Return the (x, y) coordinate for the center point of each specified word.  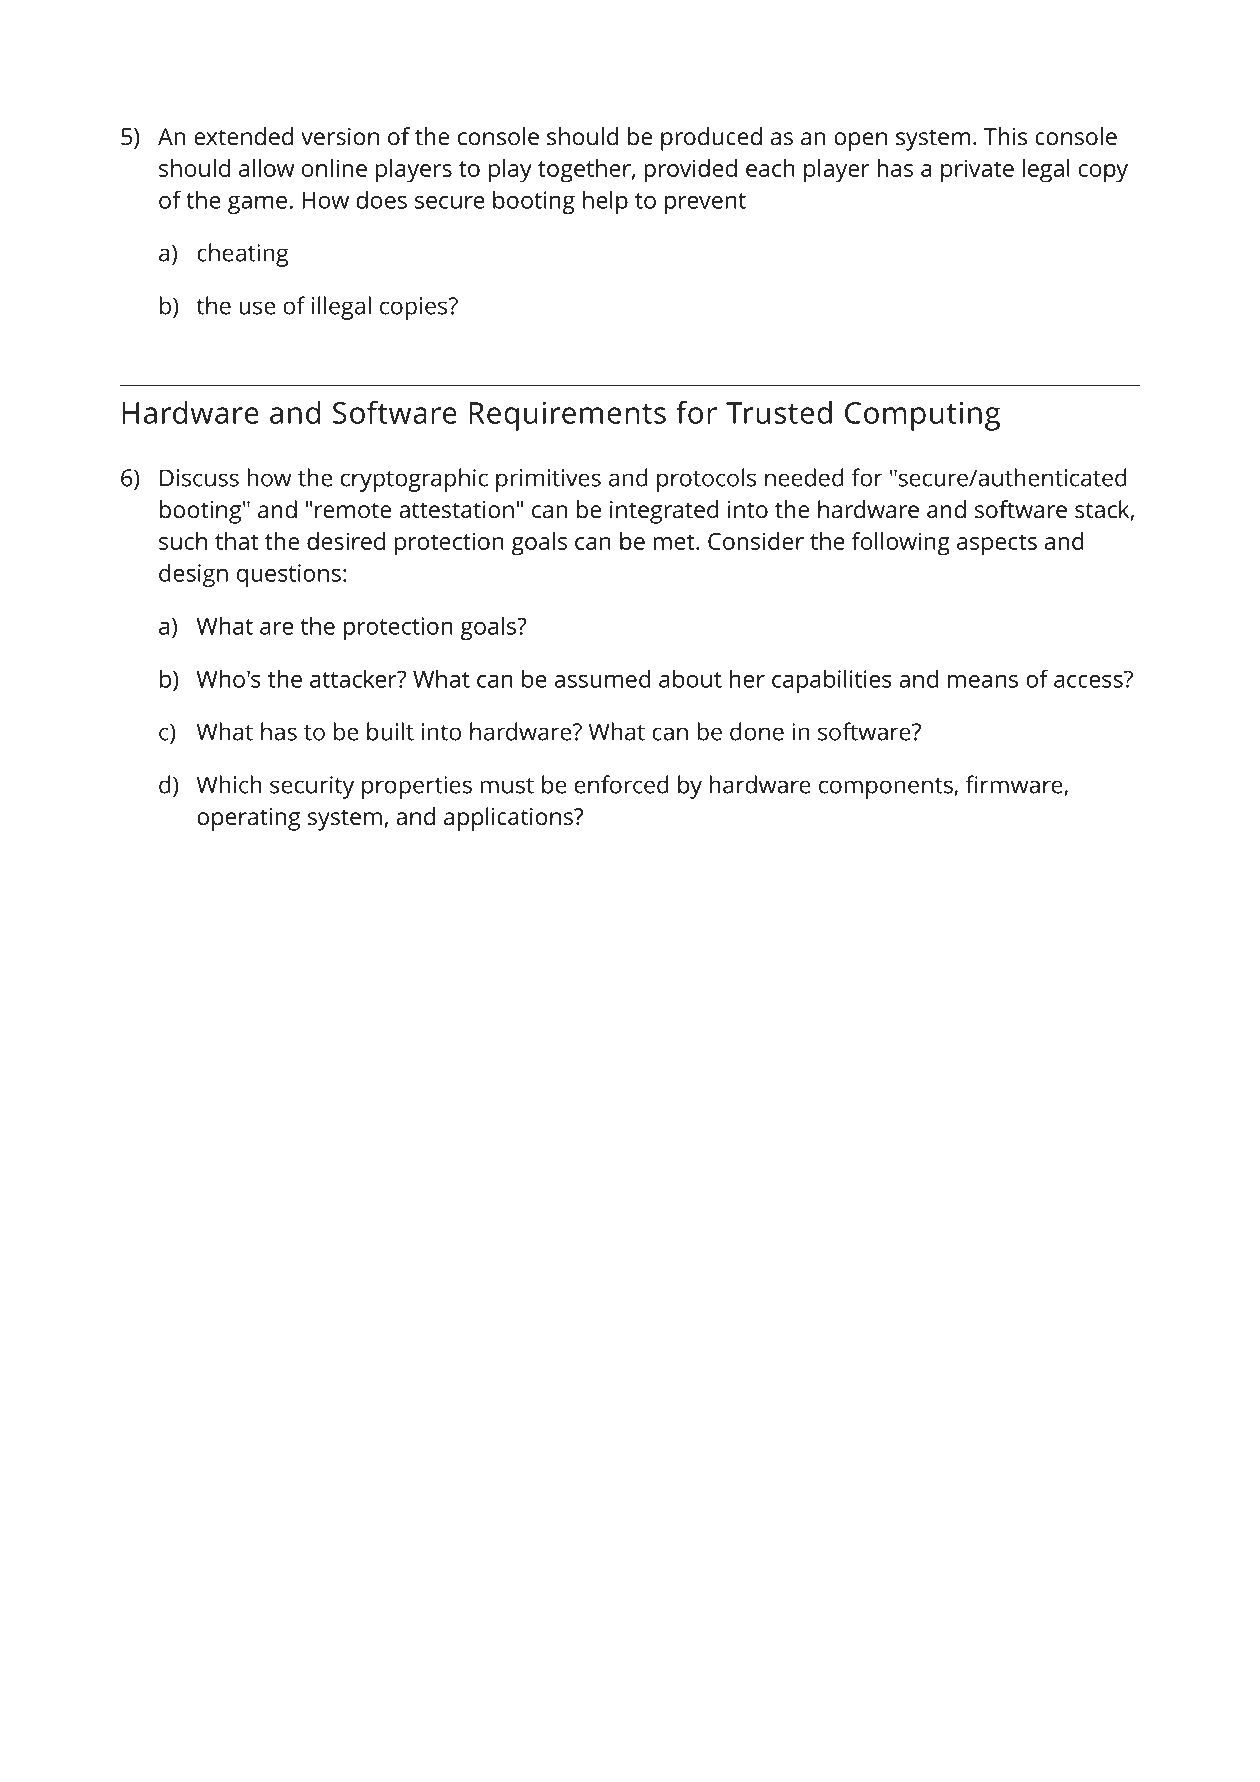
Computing (922, 416)
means (983, 681)
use (257, 308)
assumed (603, 679)
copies (415, 308)
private (977, 171)
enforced (622, 784)
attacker (354, 679)
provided (690, 171)
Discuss (199, 478)
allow (266, 168)
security (312, 787)
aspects (997, 545)
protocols (706, 480)
